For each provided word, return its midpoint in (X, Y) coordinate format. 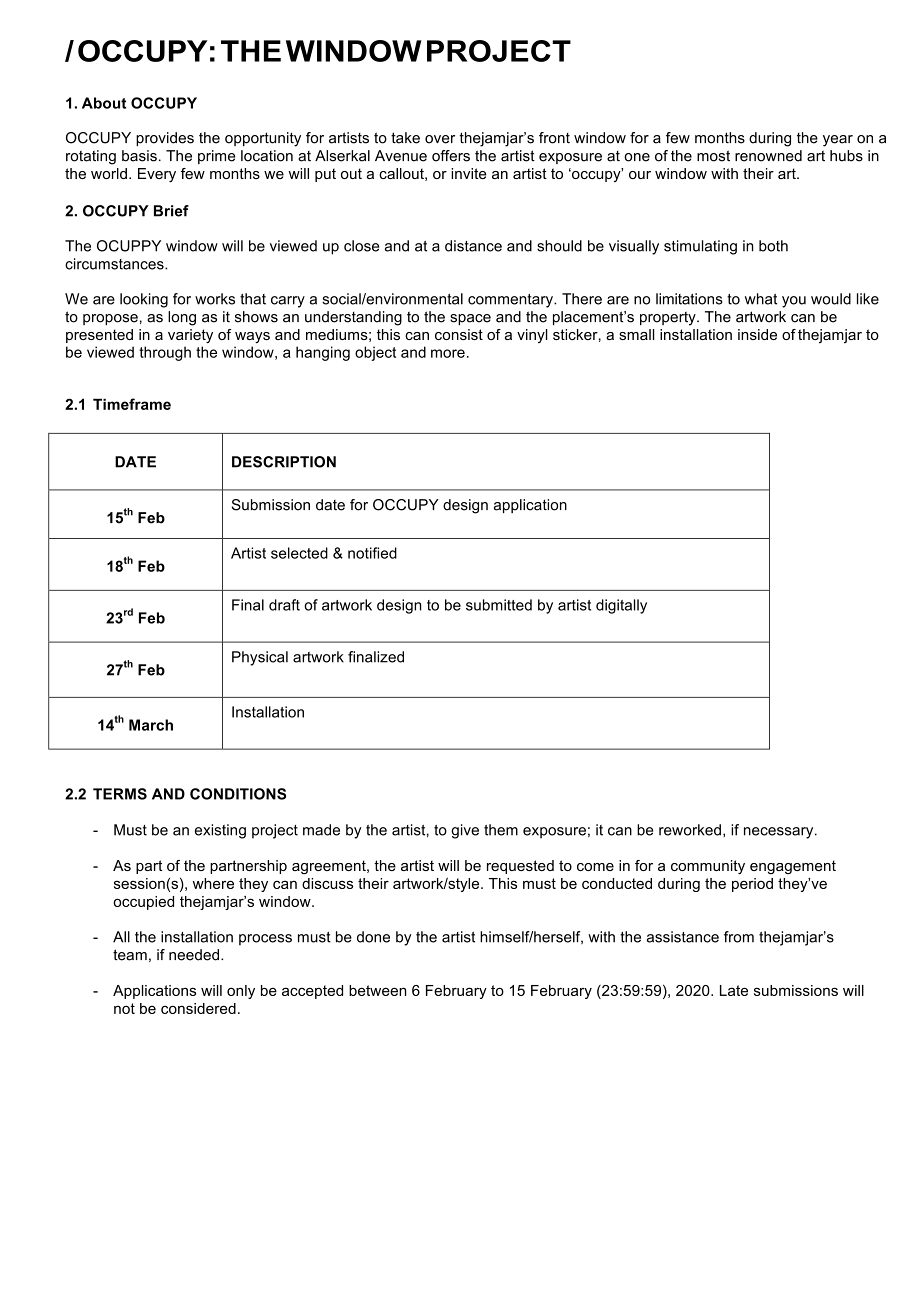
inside (757, 334)
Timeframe (132, 404)
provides (165, 139)
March (151, 725)
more (448, 353)
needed (194, 955)
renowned (768, 156)
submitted (499, 605)
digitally (621, 606)
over (440, 139)
